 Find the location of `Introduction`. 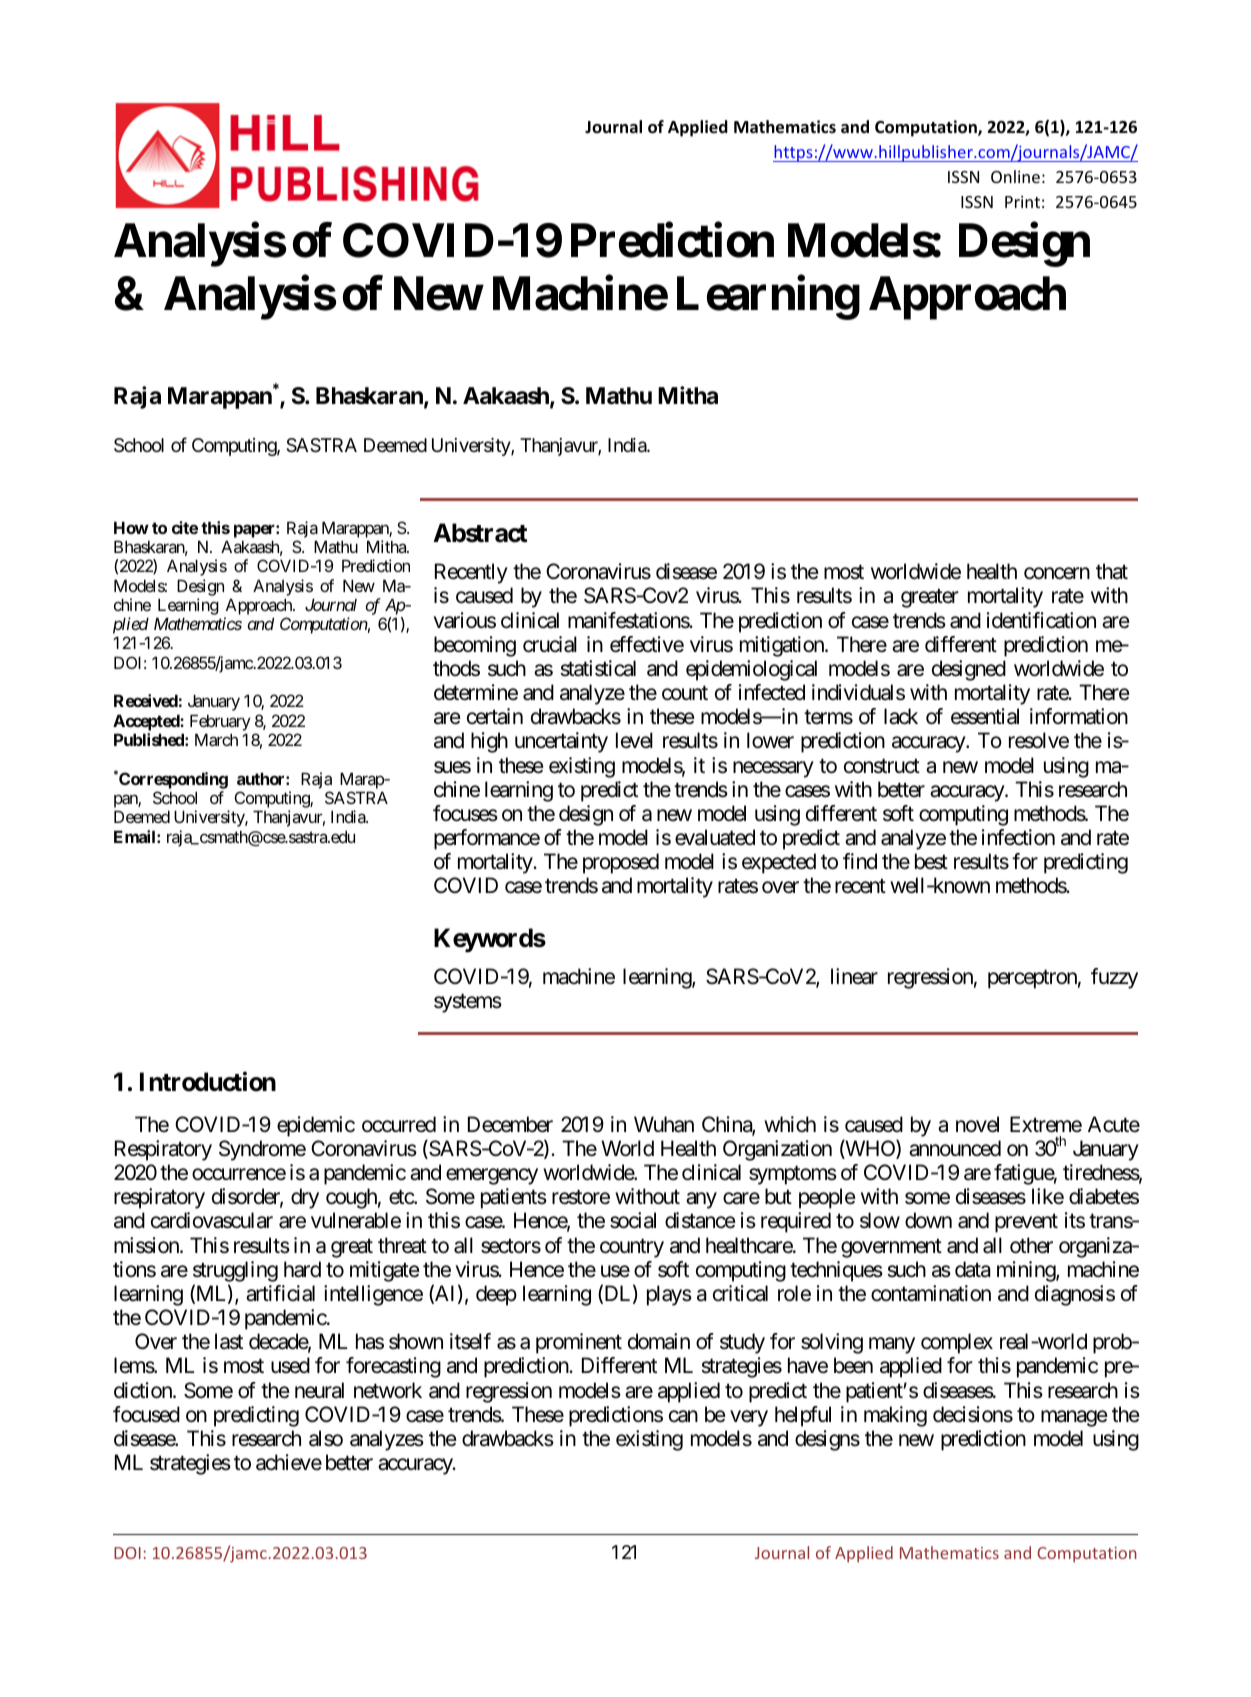

Introduction is located at coordinates (208, 1081).
